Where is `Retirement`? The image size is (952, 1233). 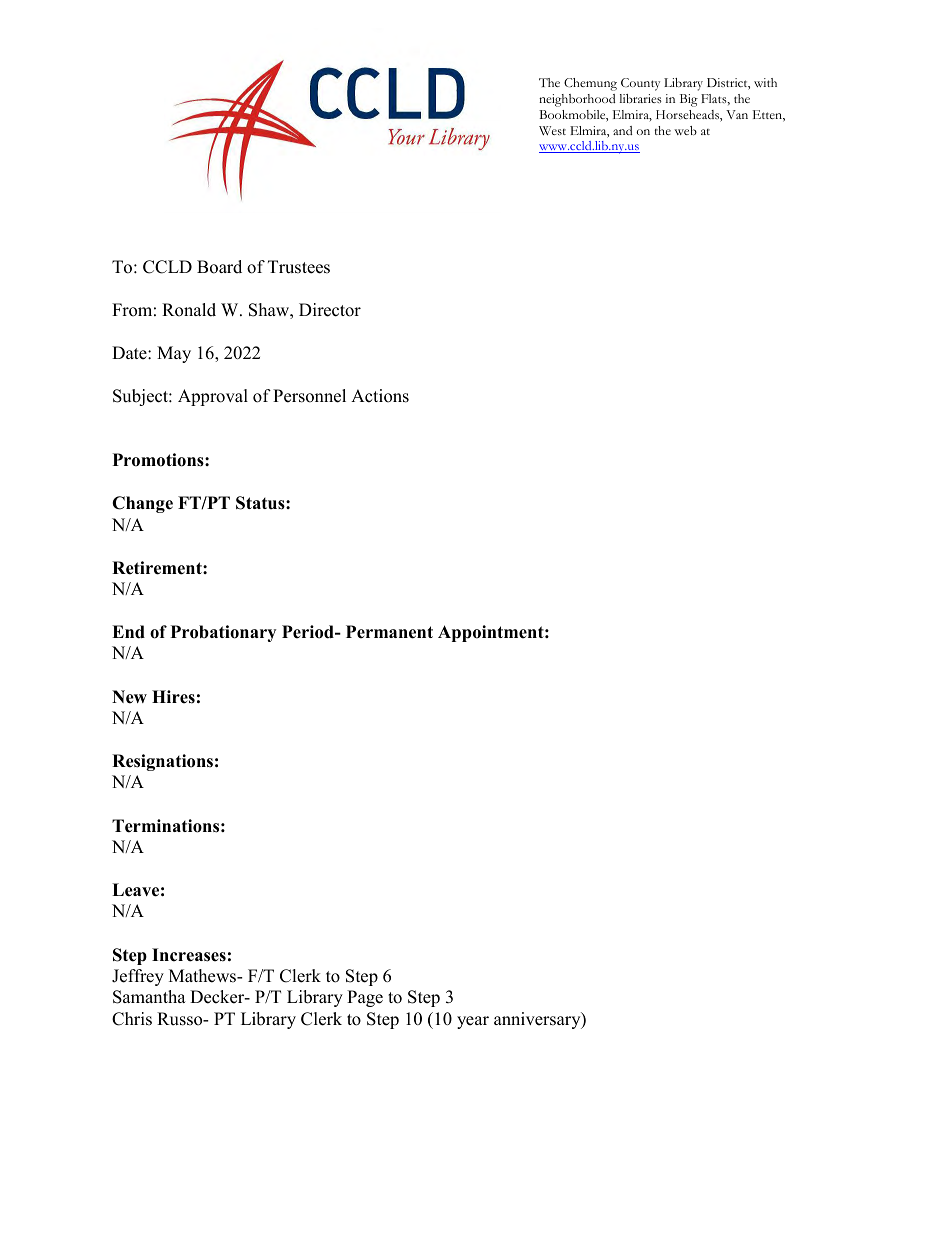 Retirement is located at coordinates (158, 568).
